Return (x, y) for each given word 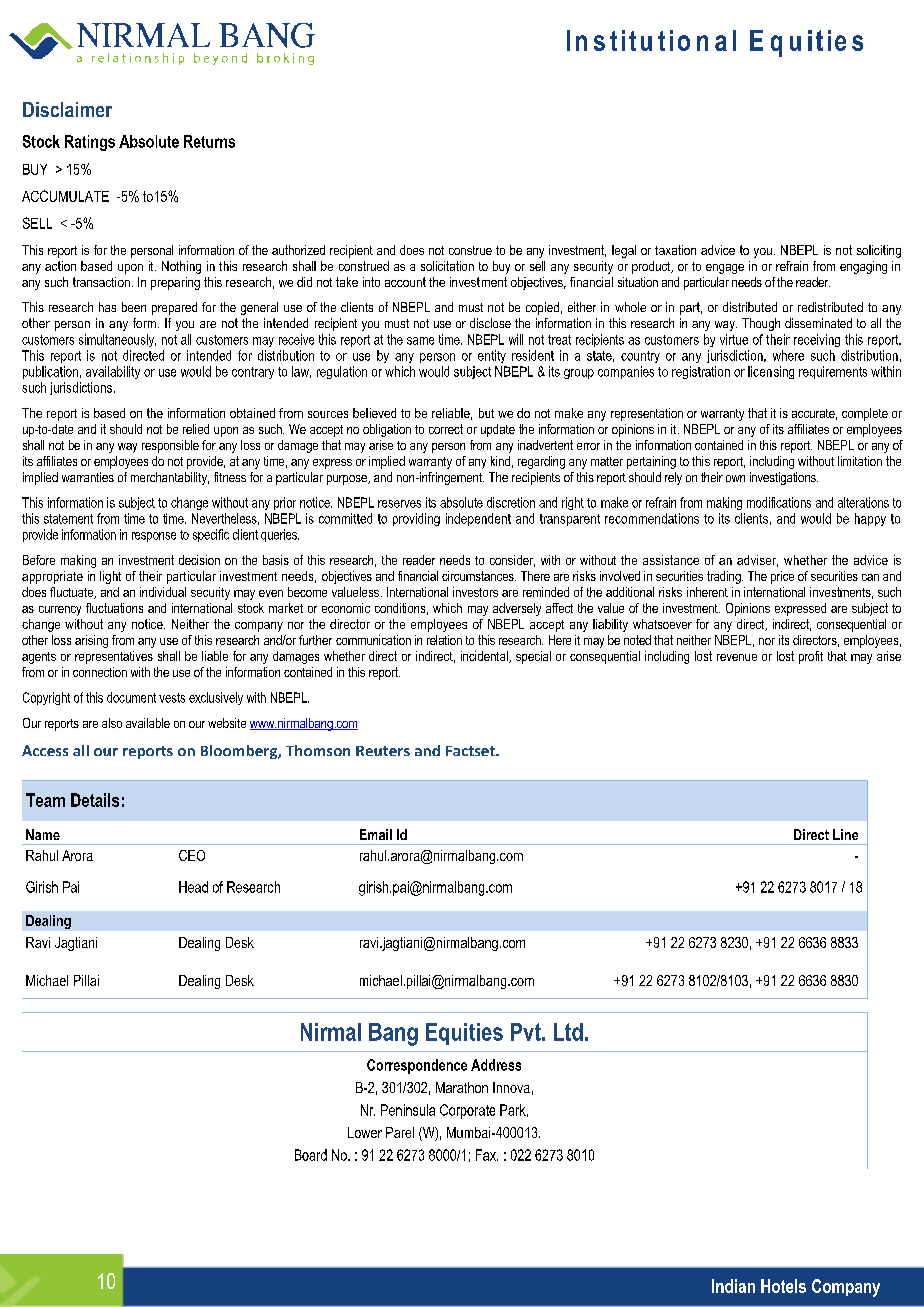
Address (496, 1065)
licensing (771, 372)
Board (311, 1155)
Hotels (783, 1286)
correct (446, 429)
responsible (170, 446)
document (131, 697)
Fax (487, 1155)
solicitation (447, 266)
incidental (485, 657)
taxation (675, 250)
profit (811, 657)
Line (845, 834)
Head (193, 887)
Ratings (90, 143)
